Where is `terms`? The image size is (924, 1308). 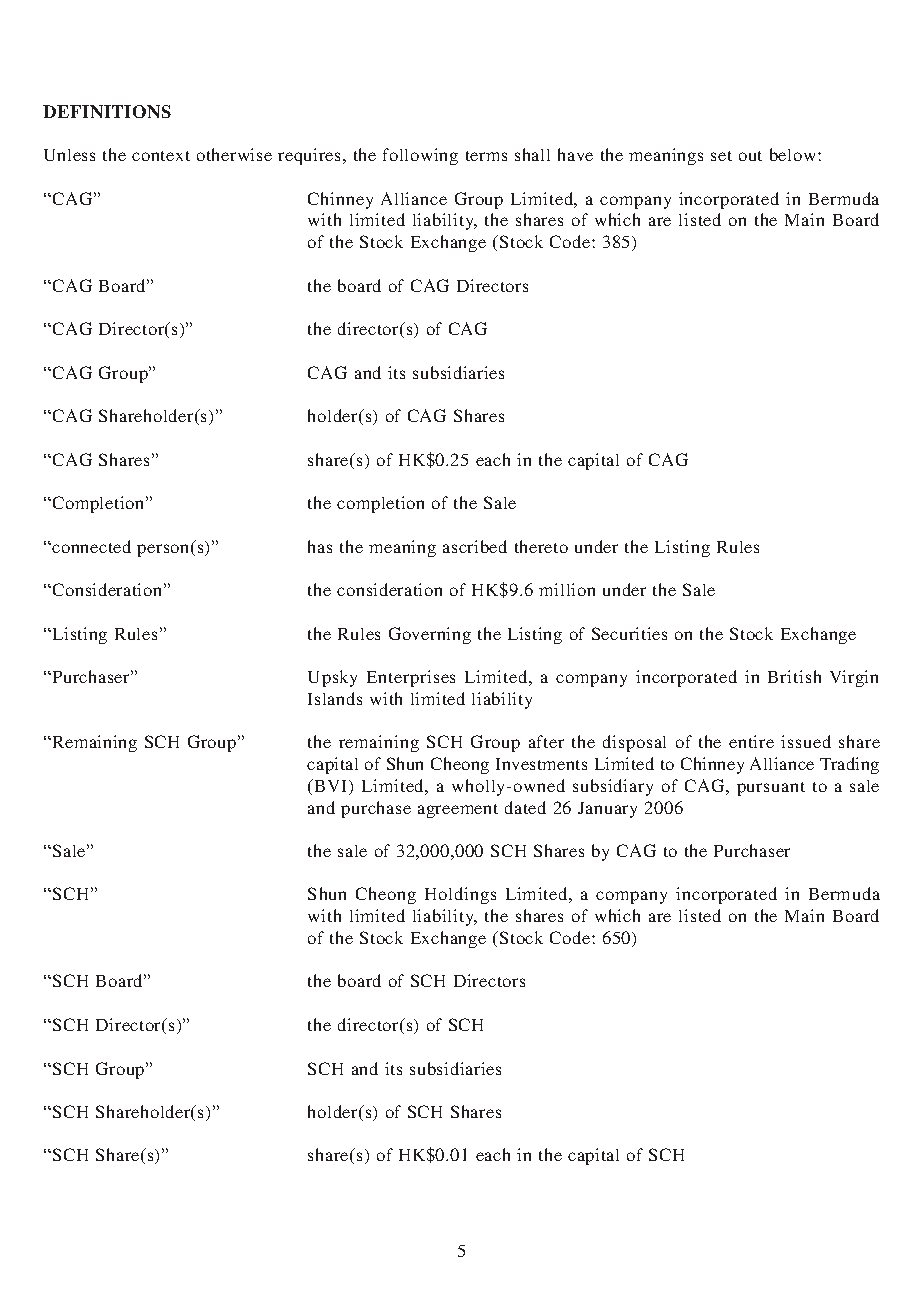 terms is located at coordinates (486, 156).
